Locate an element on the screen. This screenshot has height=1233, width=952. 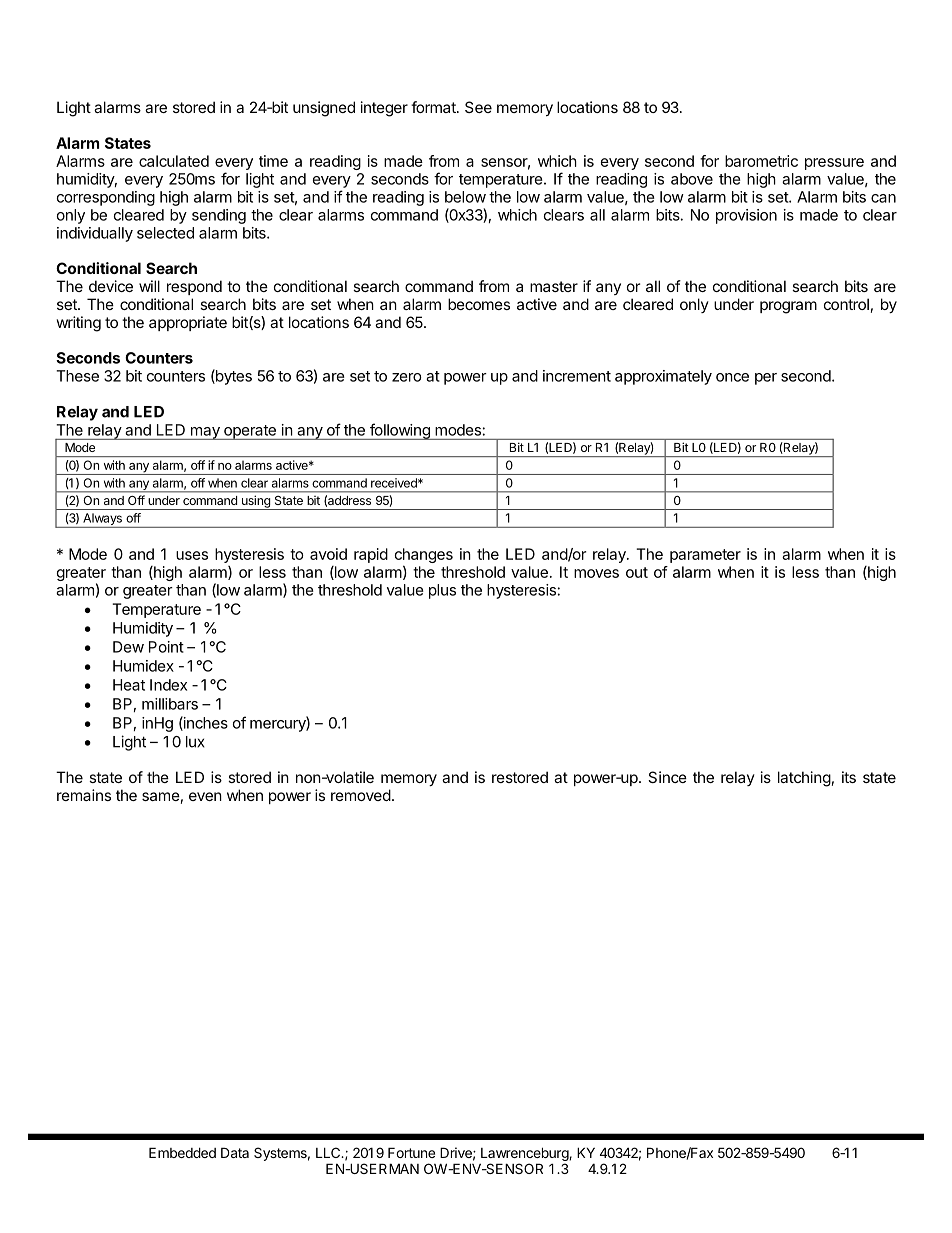
latching is located at coordinates (804, 779).
